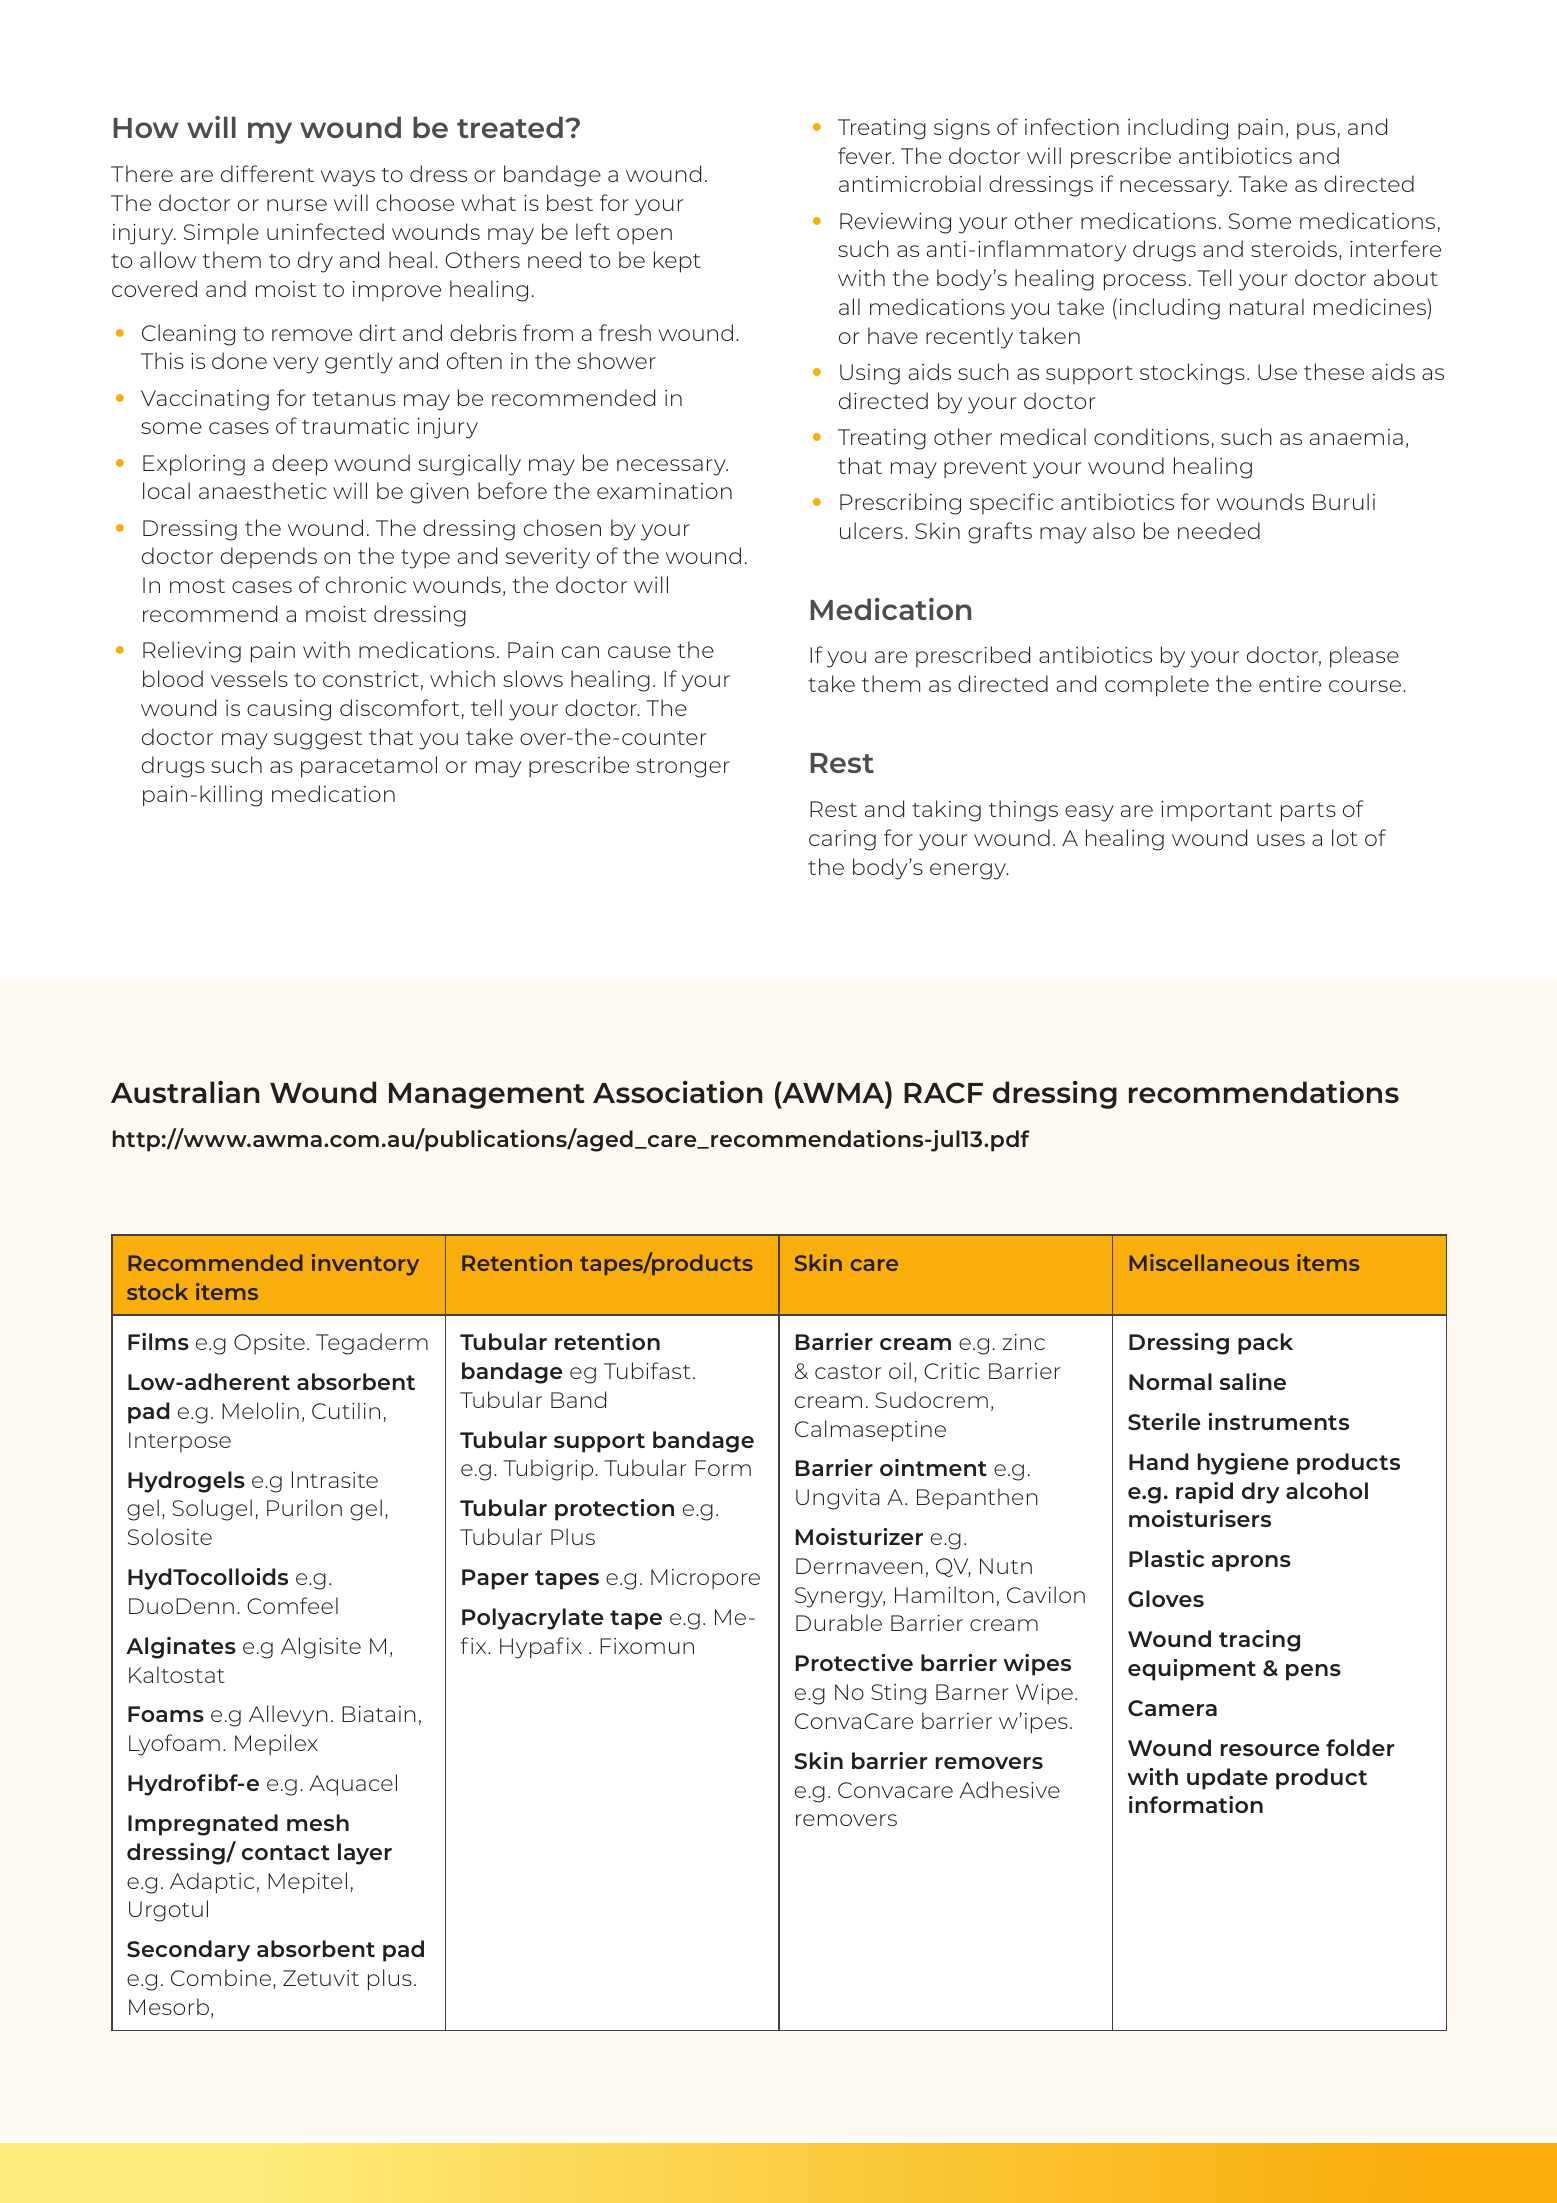  Describe the element at coordinates (286, 1852) in the screenshot. I see `contact` at that location.
